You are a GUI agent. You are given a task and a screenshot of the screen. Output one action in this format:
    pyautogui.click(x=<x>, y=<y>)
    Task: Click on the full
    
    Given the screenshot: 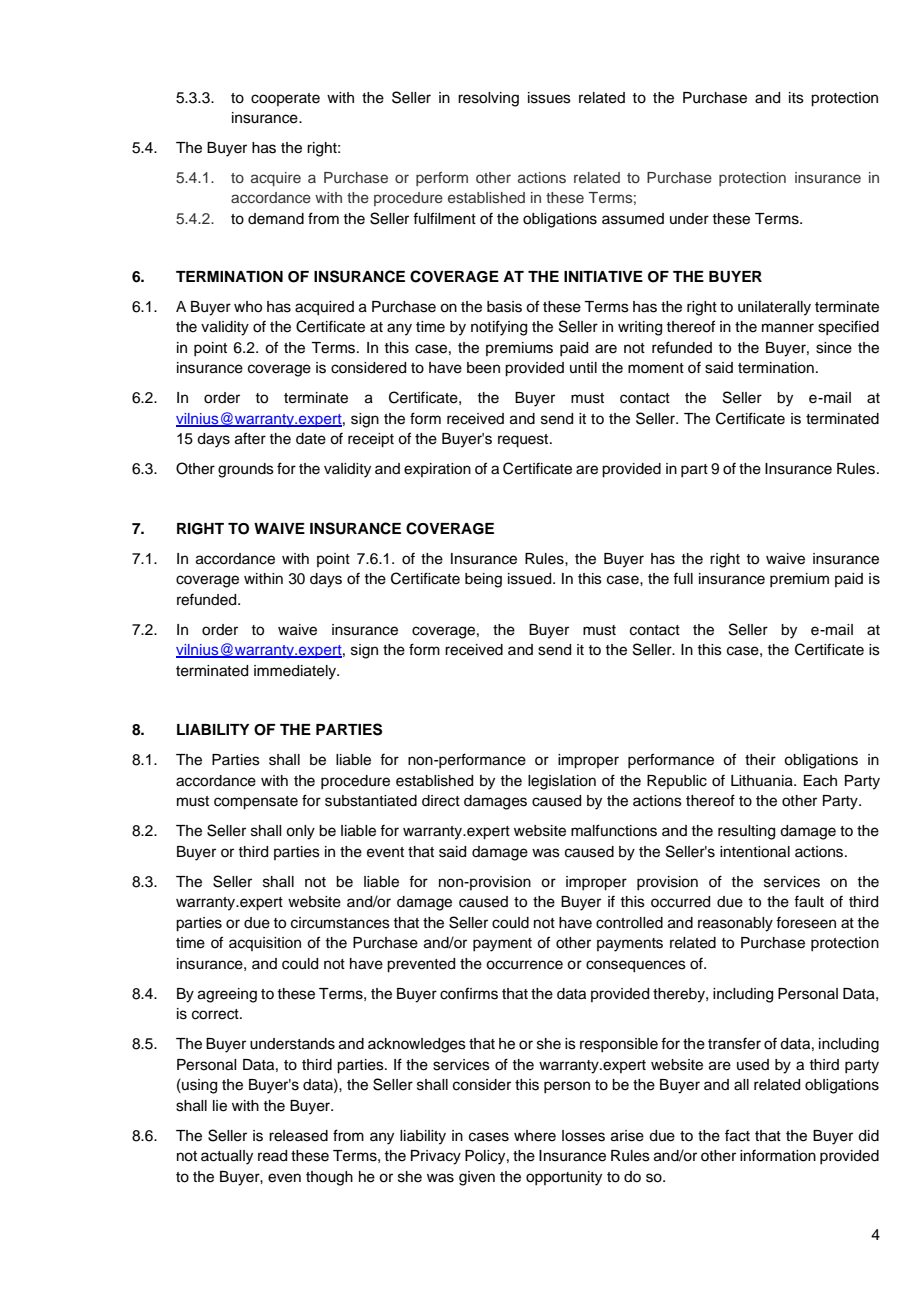 What is the action you would take?
    pyautogui.click(x=683, y=578)
